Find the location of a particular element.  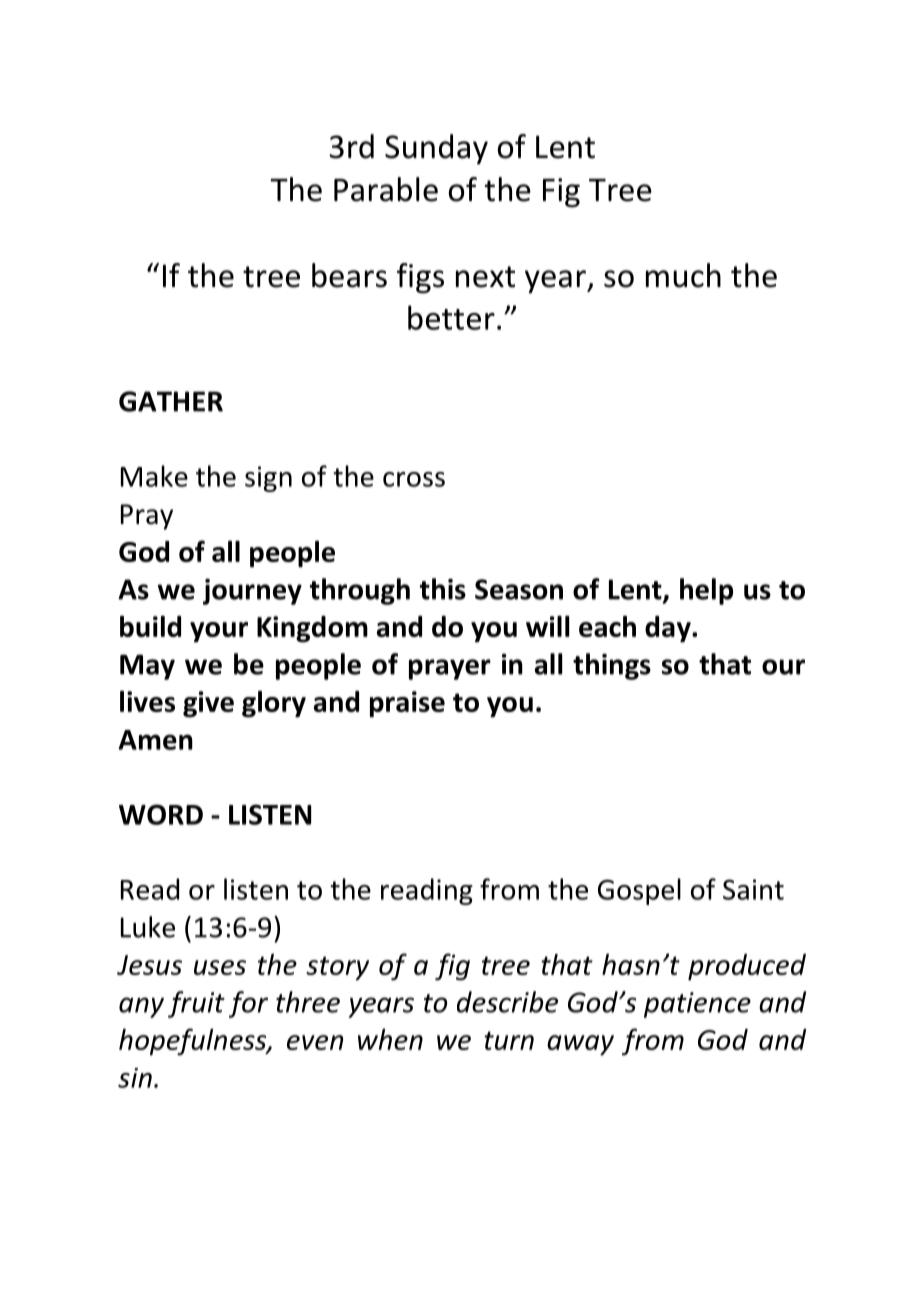

Parable is located at coordinates (386, 189).
